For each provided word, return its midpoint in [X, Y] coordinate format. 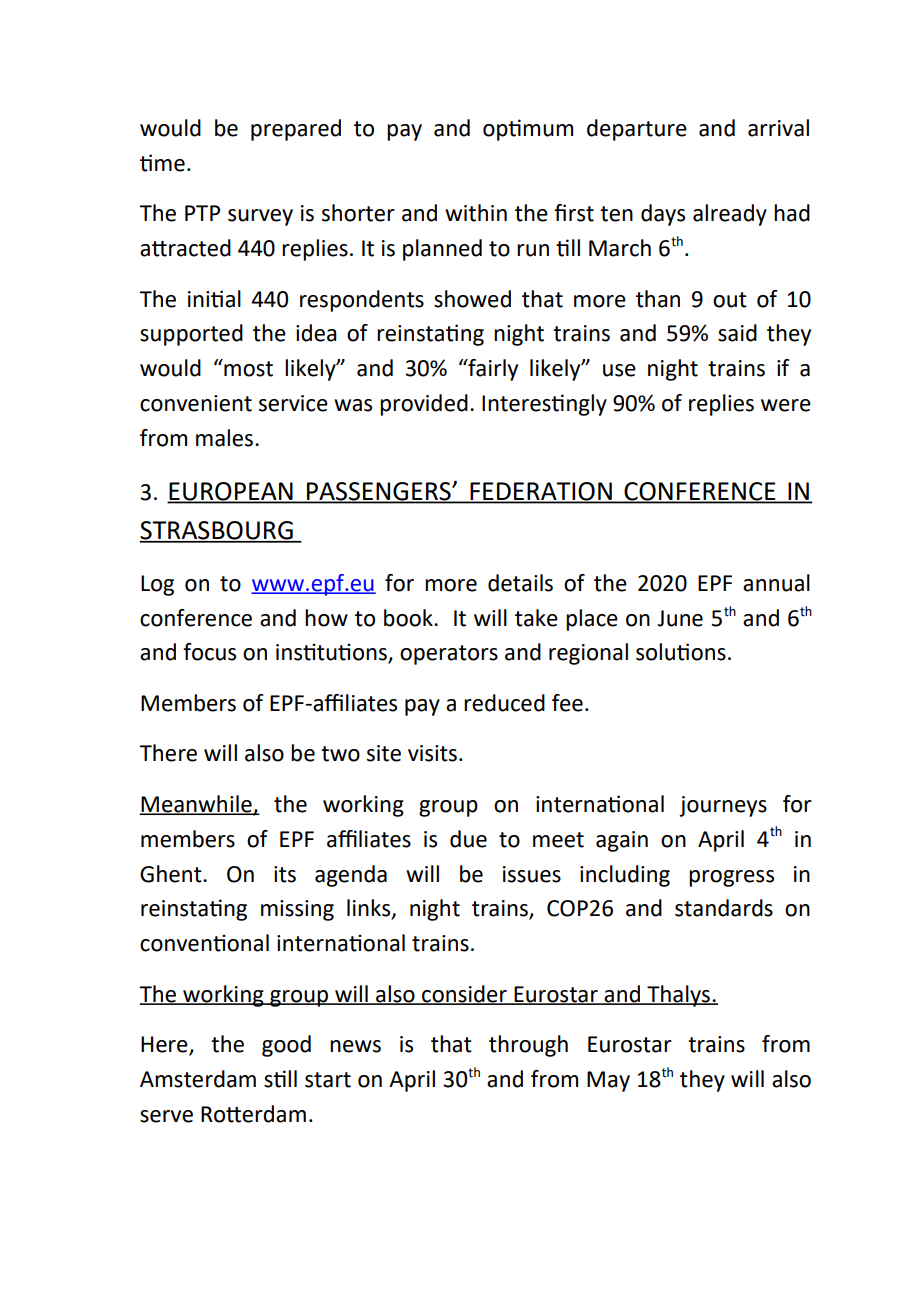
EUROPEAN [231, 492]
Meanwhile [197, 804]
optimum [528, 130]
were [786, 405]
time [162, 163]
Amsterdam [198, 1079]
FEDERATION [541, 492]
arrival [778, 128]
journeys [723, 806]
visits [432, 753]
